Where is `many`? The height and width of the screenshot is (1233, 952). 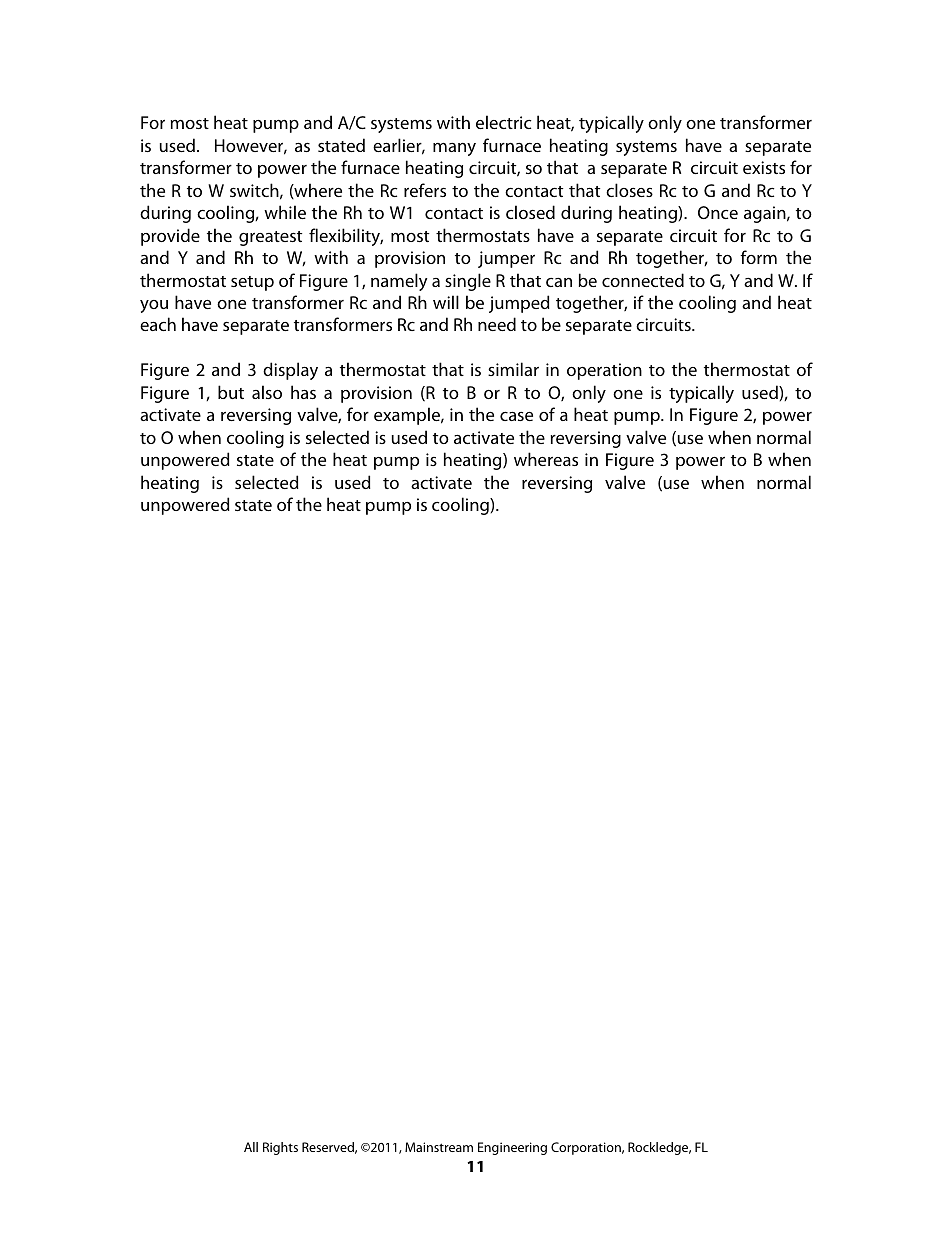 many is located at coordinates (454, 149).
